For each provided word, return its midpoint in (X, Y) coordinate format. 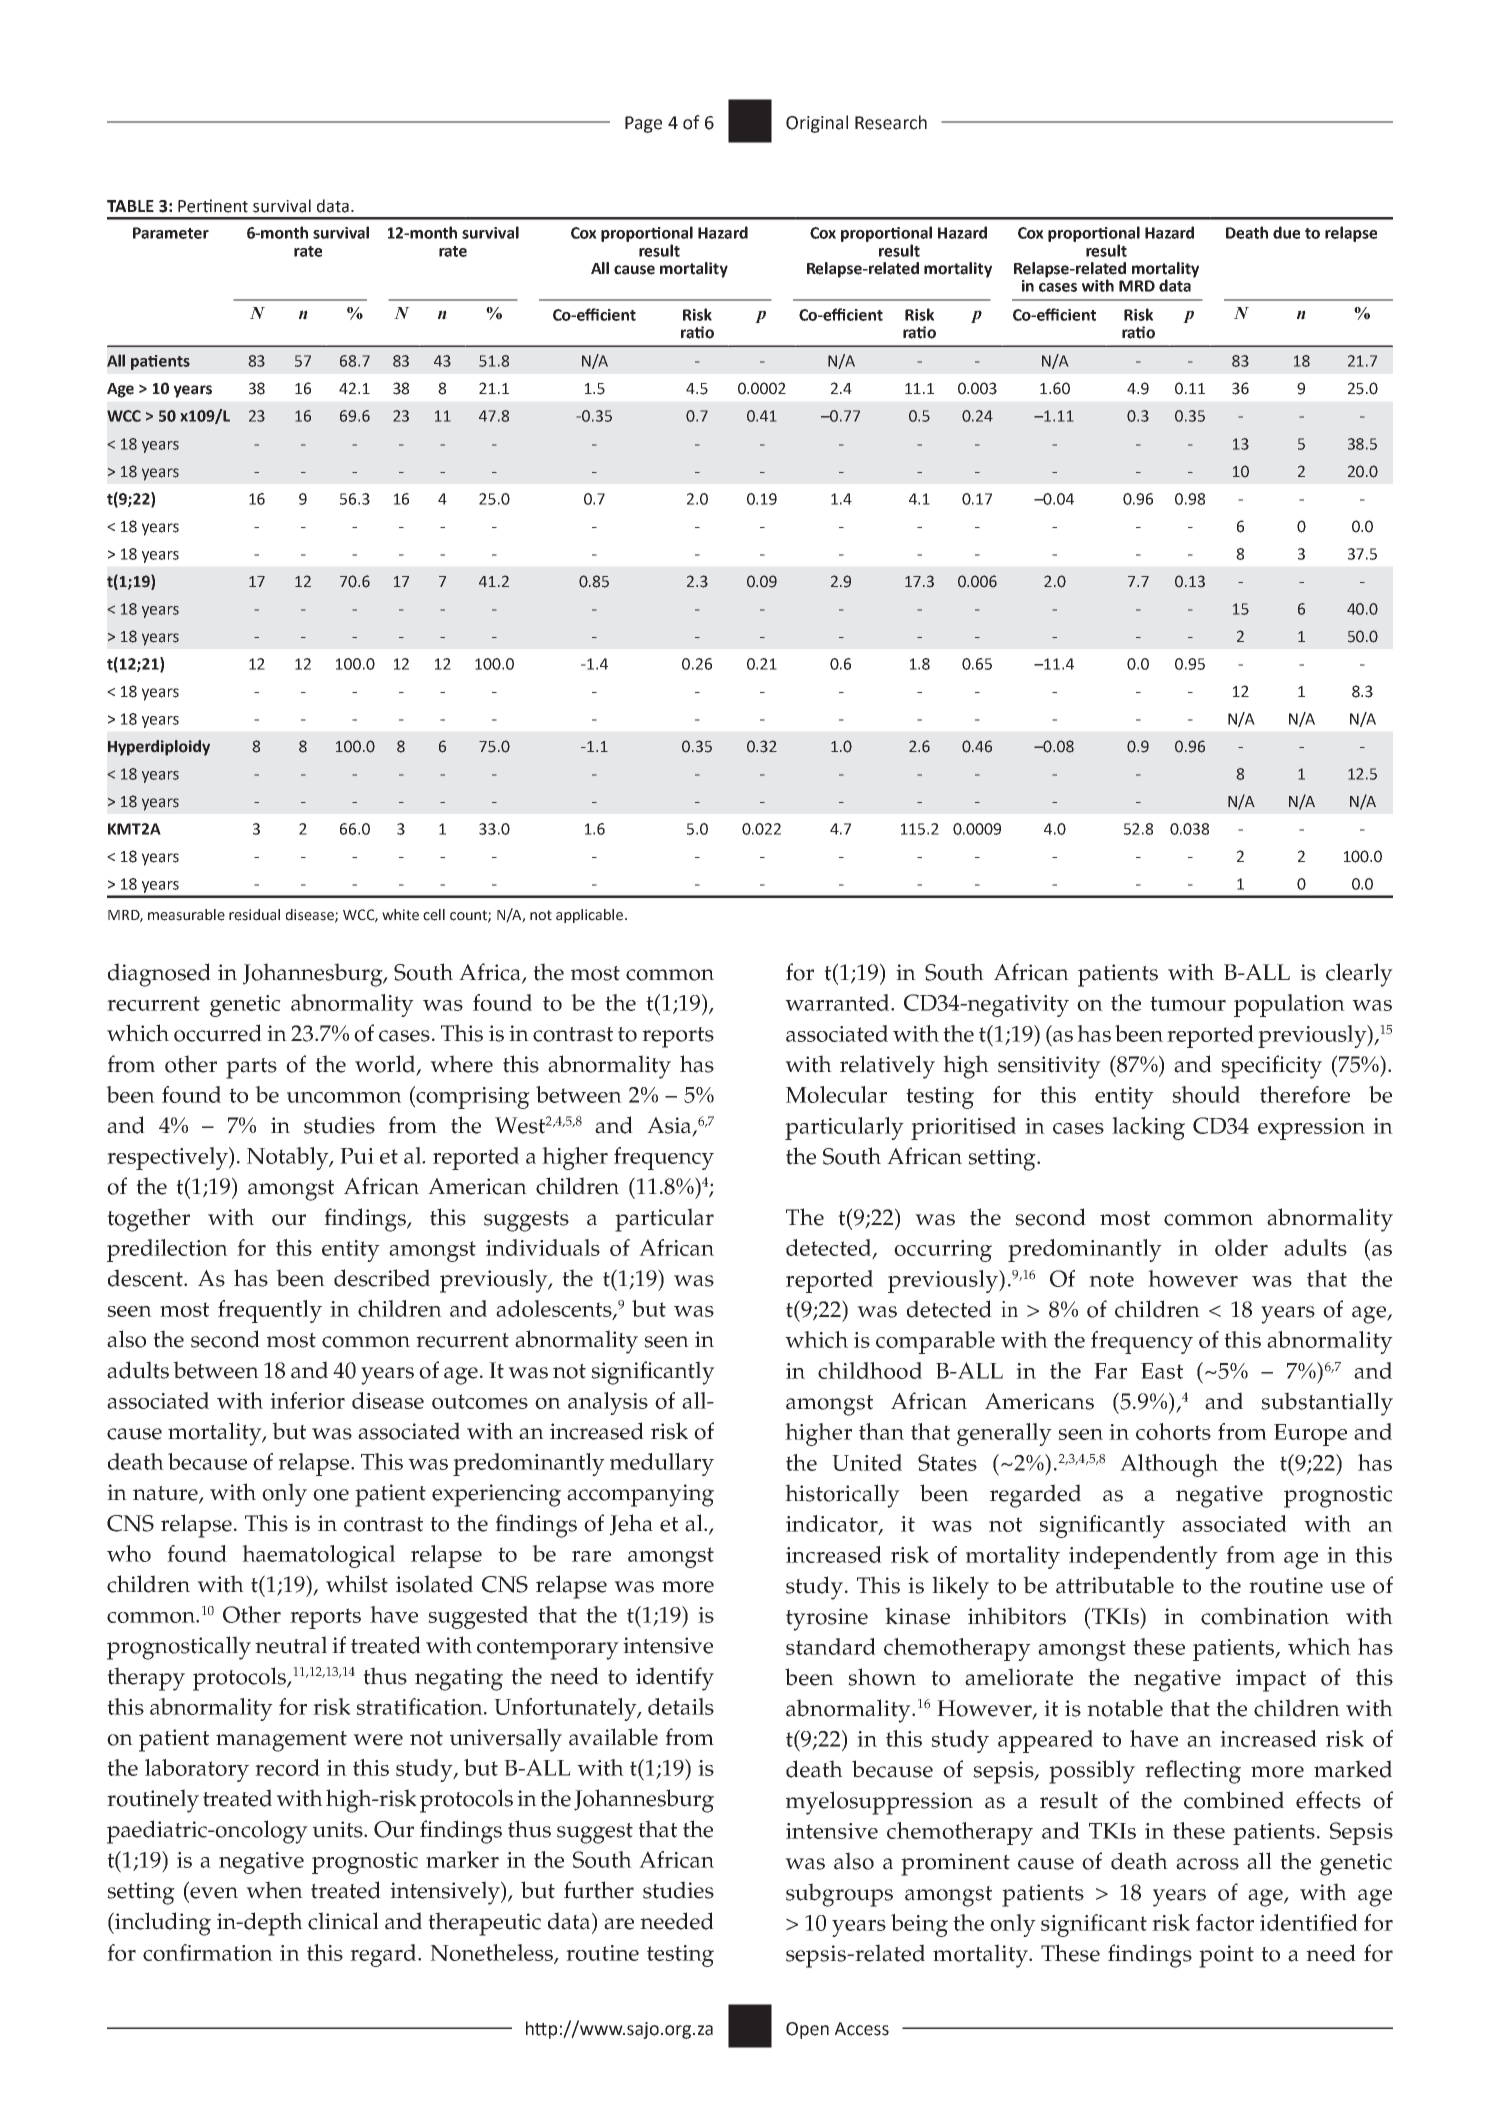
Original (817, 124)
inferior (307, 1400)
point (1226, 1956)
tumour (1188, 1003)
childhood (870, 1370)
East (1162, 1371)
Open (807, 2030)
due (1286, 232)
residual (254, 915)
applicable (589, 916)
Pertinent (213, 206)
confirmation (208, 1952)
